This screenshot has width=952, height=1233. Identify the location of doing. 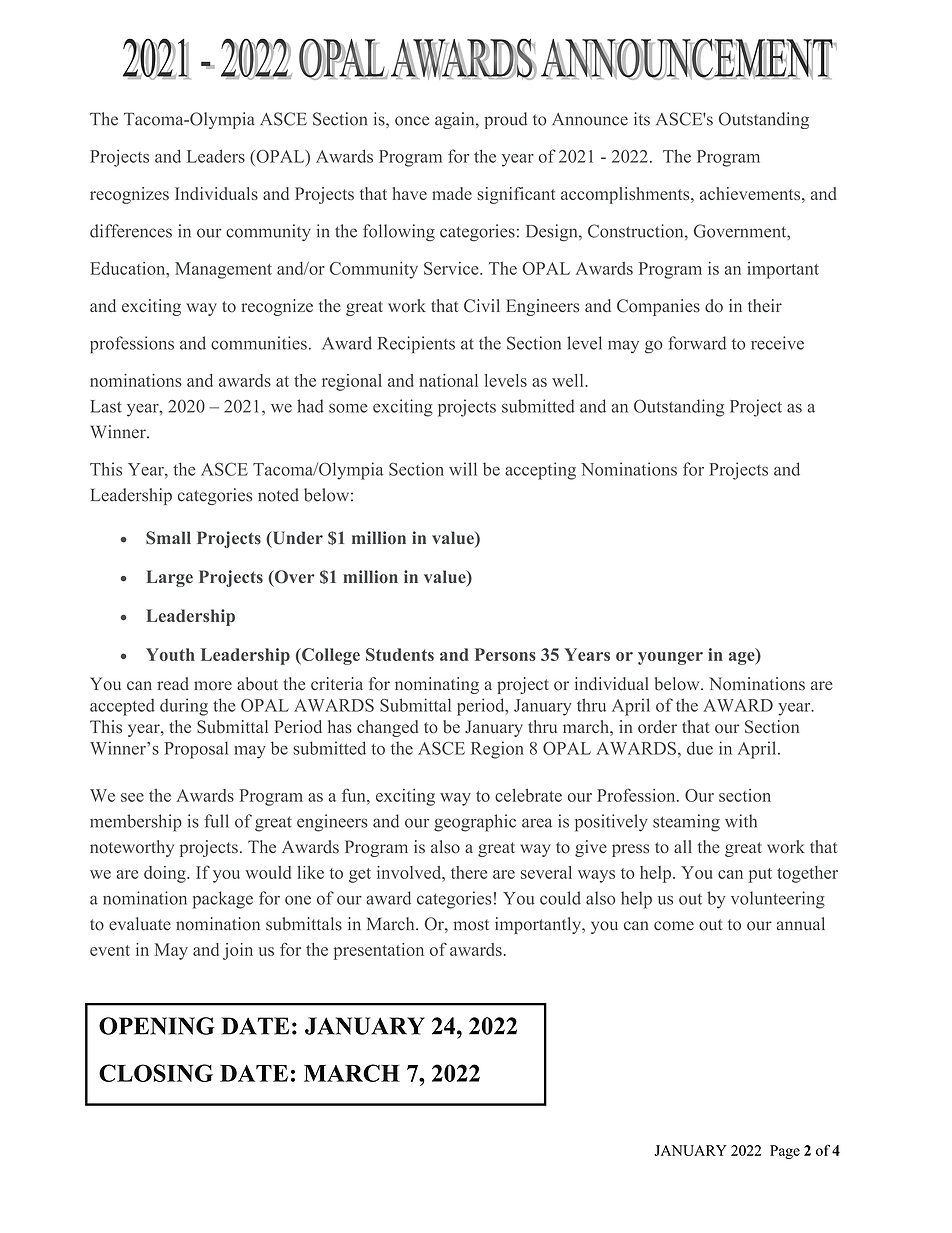
(166, 874).
